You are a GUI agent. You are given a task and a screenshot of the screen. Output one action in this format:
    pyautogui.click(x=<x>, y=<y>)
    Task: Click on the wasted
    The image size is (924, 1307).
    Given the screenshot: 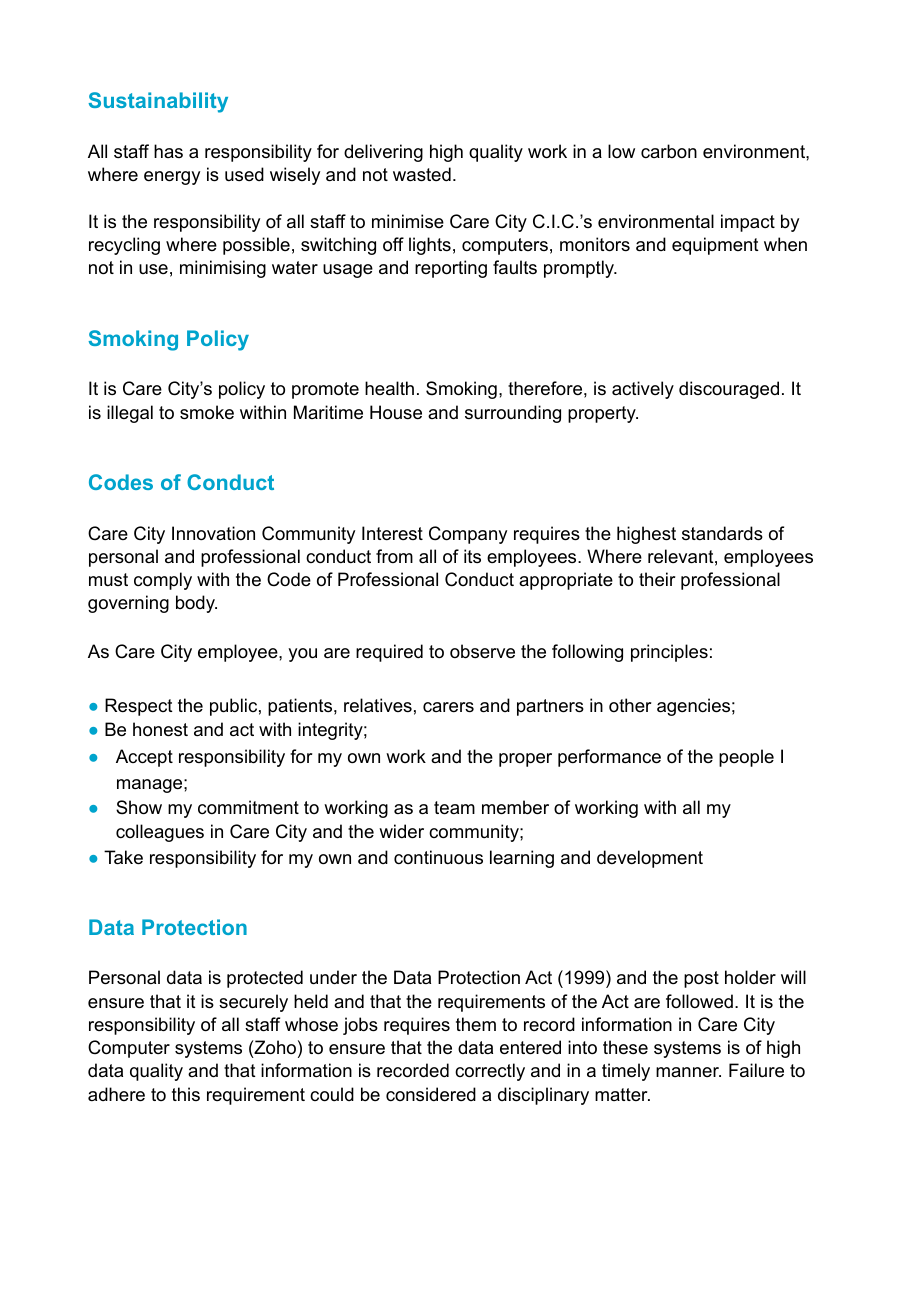 What is the action you would take?
    pyautogui.click(x=422, y=174)
